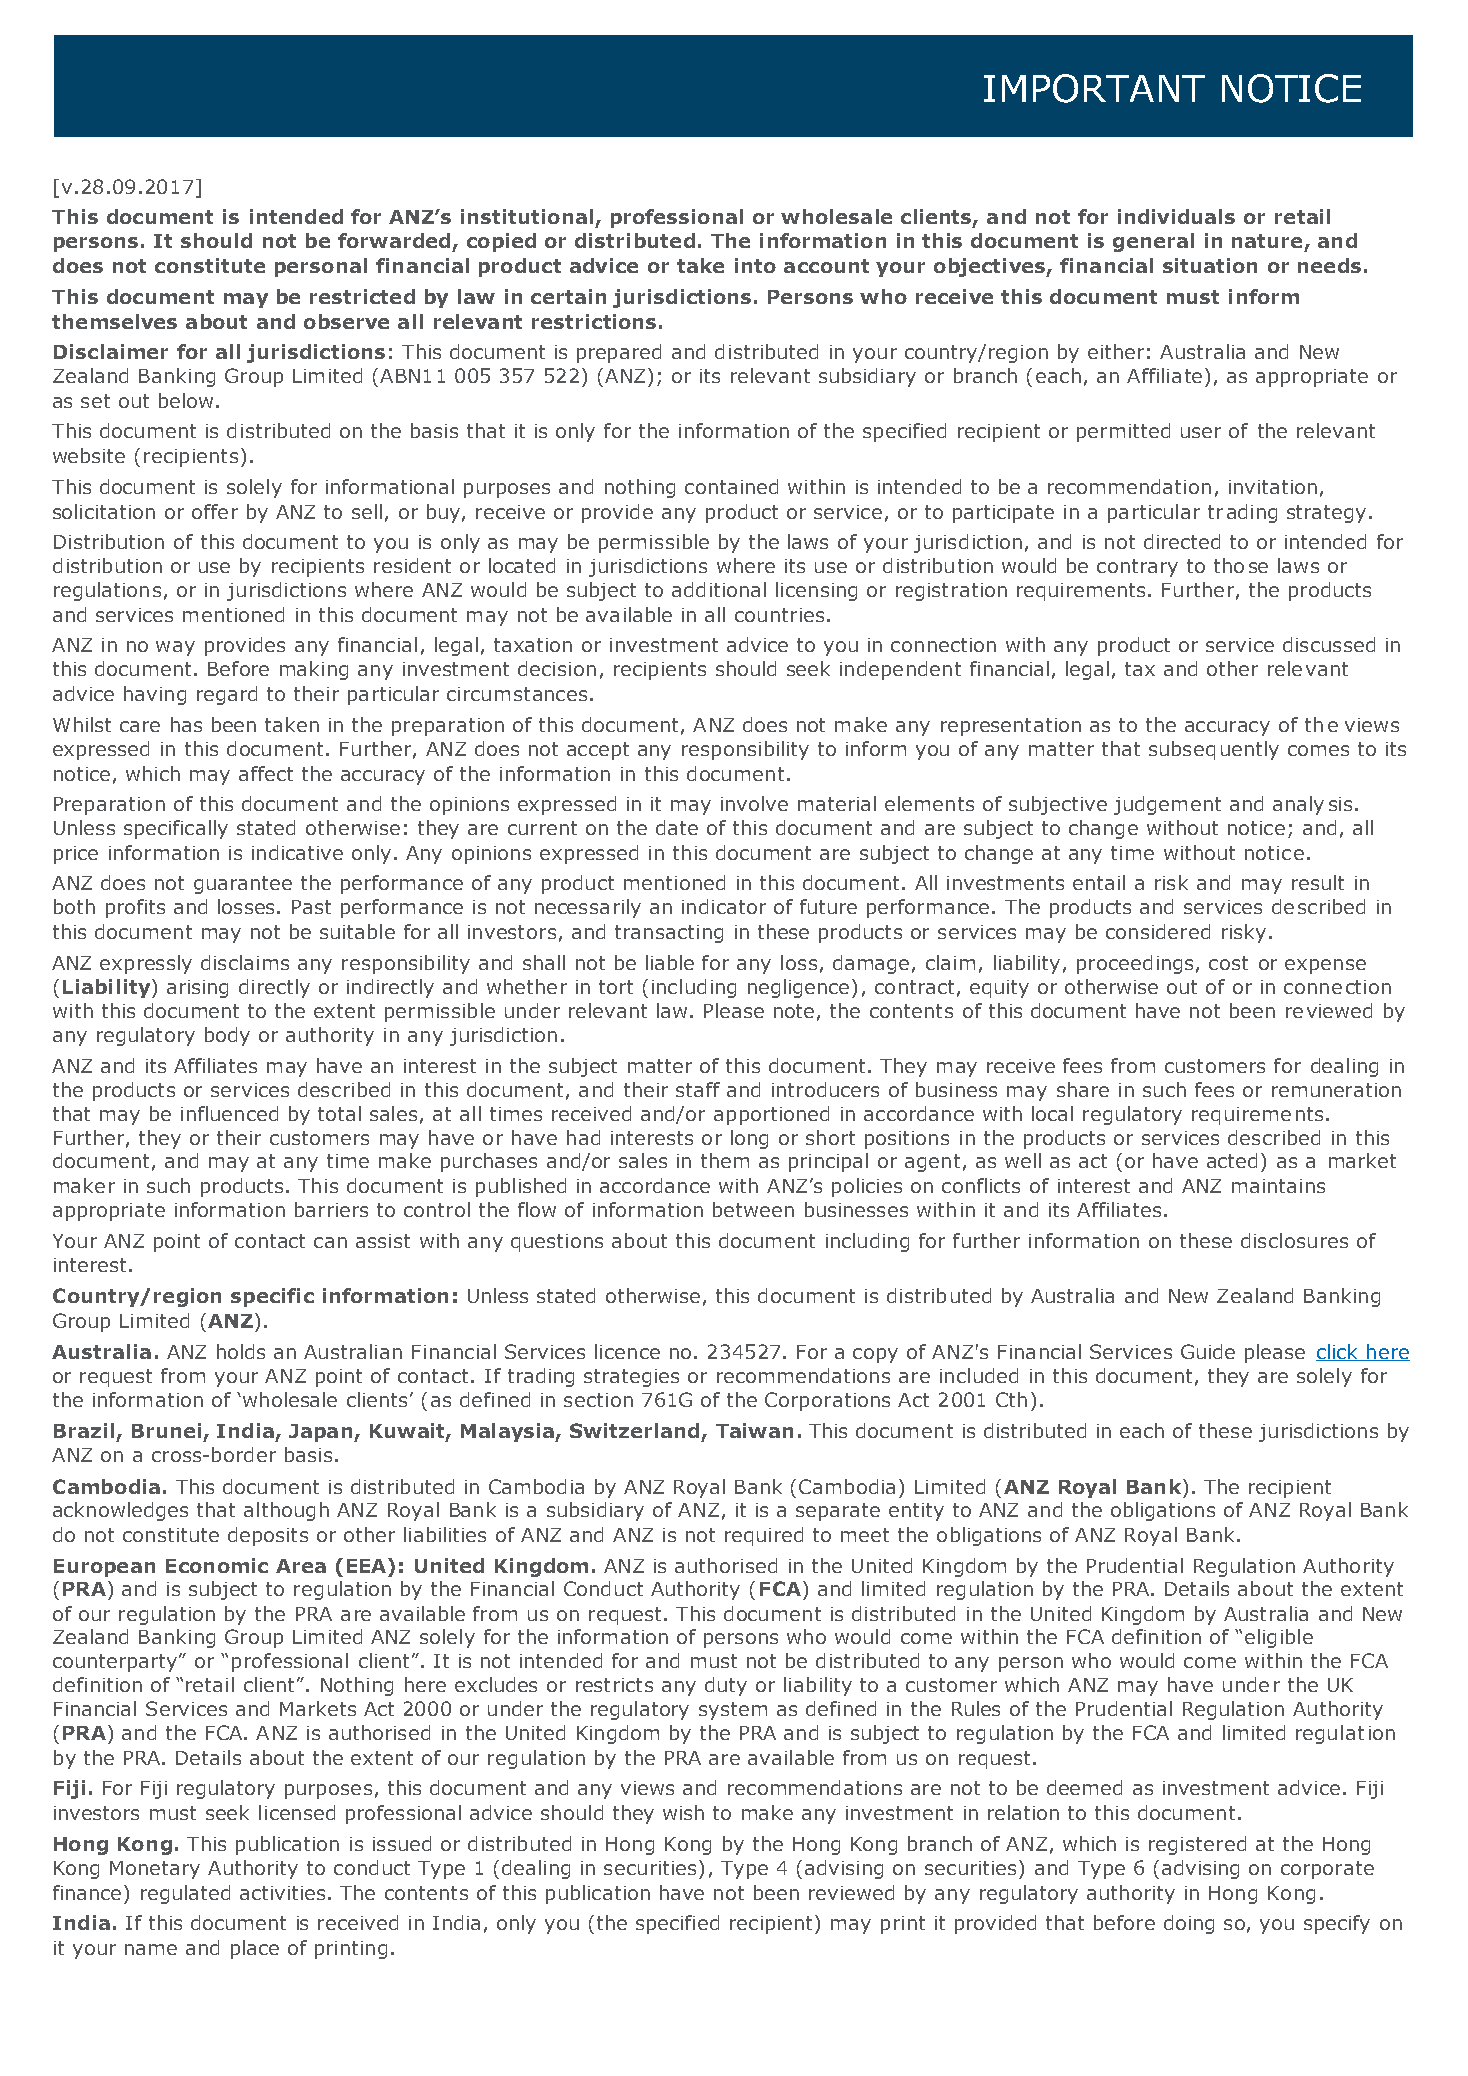 This image has height=2076, width=1468. What do you see at coordinates (1208, 1351) in the image?
I see `Guide` at bounding box center [1208, 1351].
